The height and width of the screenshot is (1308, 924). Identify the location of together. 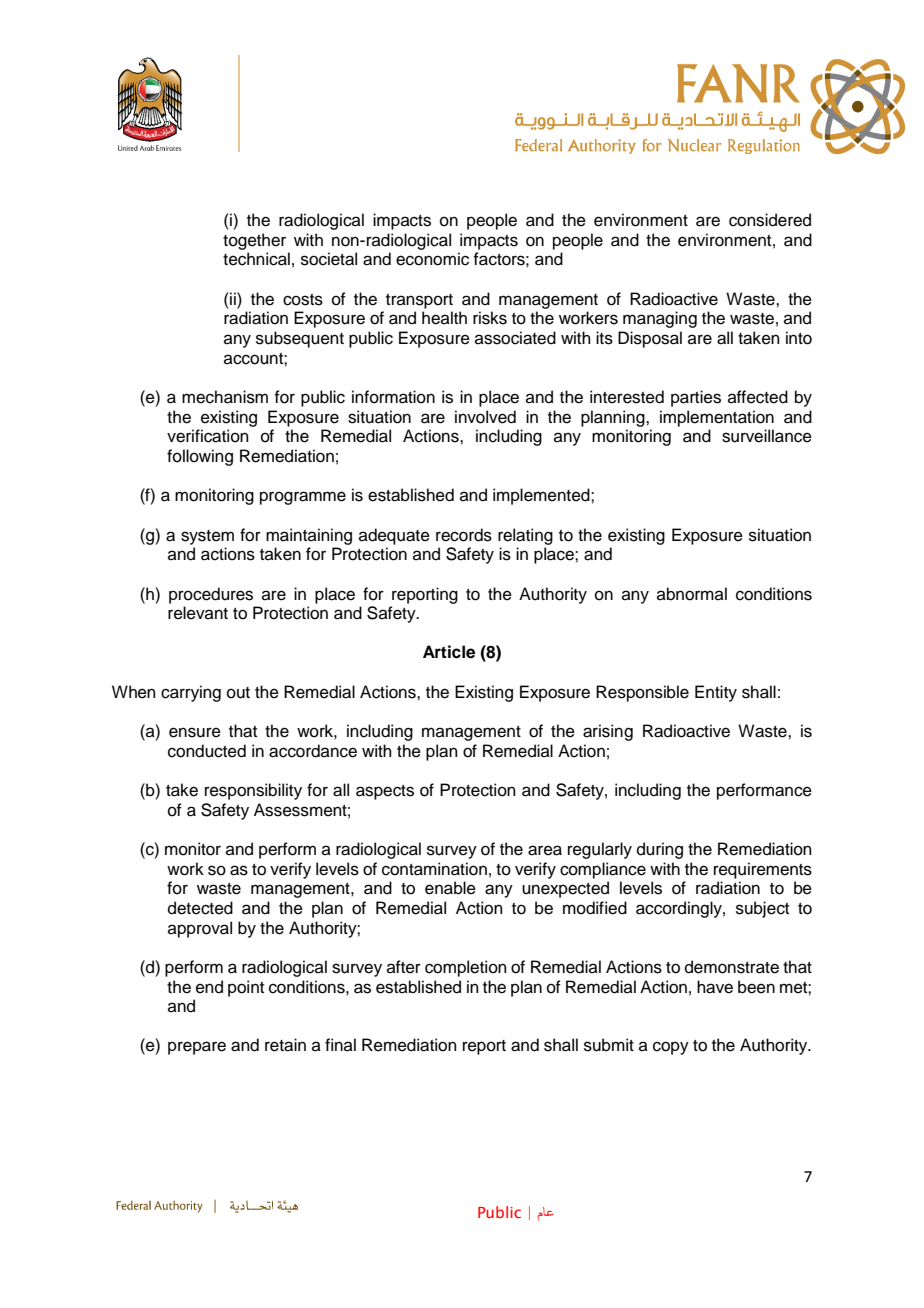
(254, 241).
